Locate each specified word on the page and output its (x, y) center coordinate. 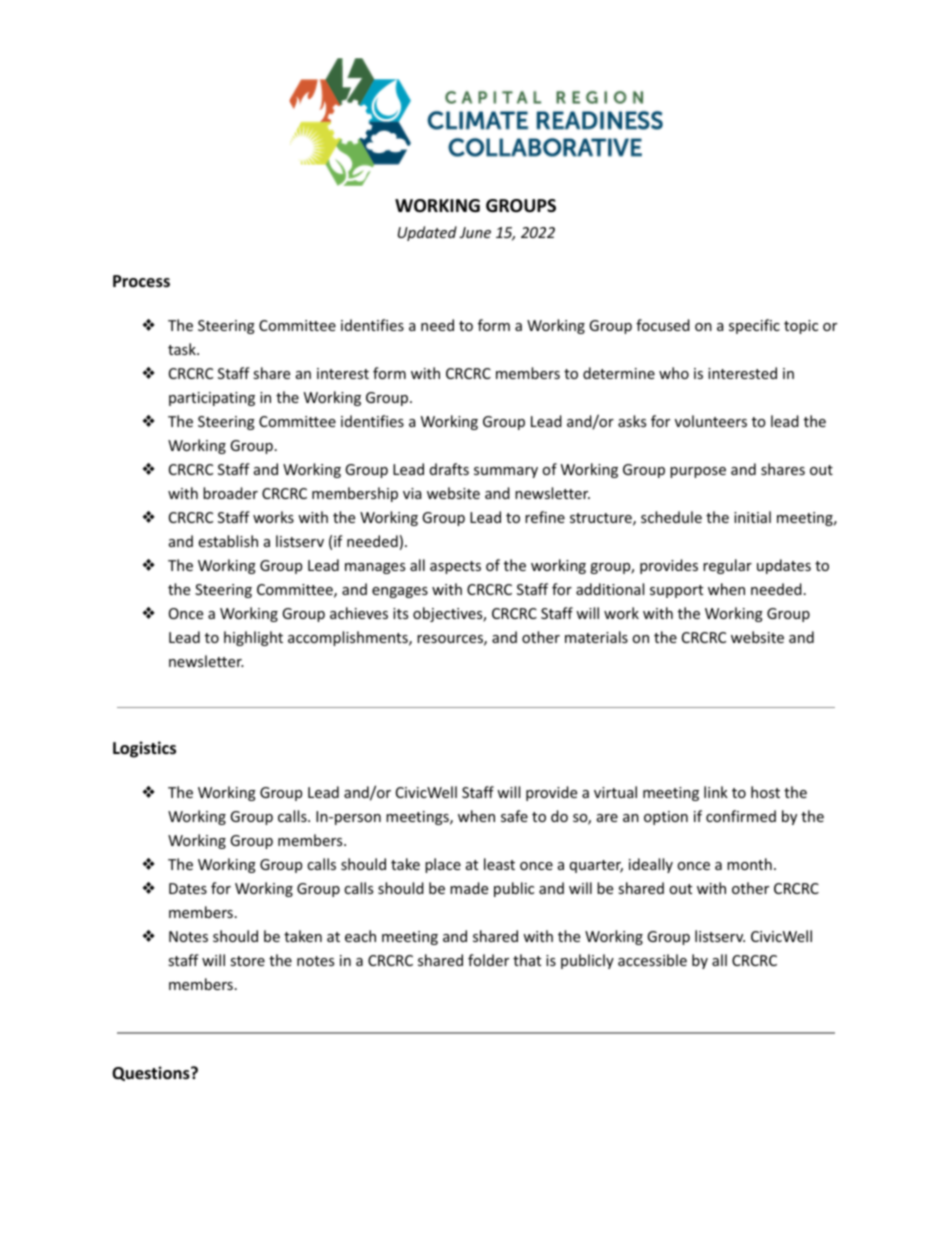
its (400, 613)
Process (141, 281)
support (676, 591)
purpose (698, 472)
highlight (253, 638)
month (749, 864)
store (247, 961)
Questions (152, 1073)
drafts (449, 469)
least (499, 864)
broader (230, 493)
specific (754, 326)
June (475, 232)
